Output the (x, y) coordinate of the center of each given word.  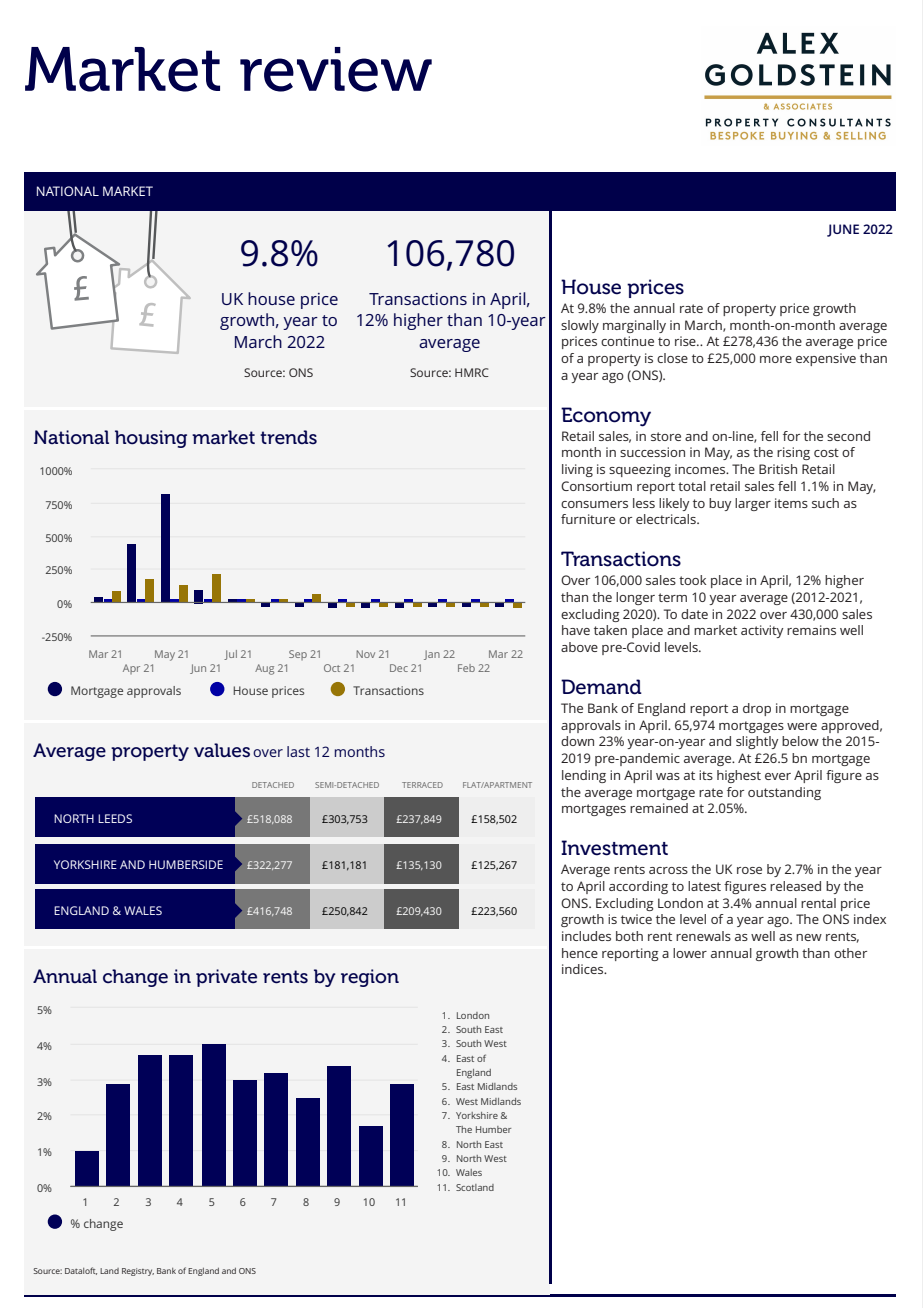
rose (749, 870)
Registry (138, 1272)
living (577, 470)
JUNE (843, 230)
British (778, 469)
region (370, 978)
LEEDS (115, 818)
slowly (580, 326)
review (336, 69)
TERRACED (422, 785)
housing (151, 439)
